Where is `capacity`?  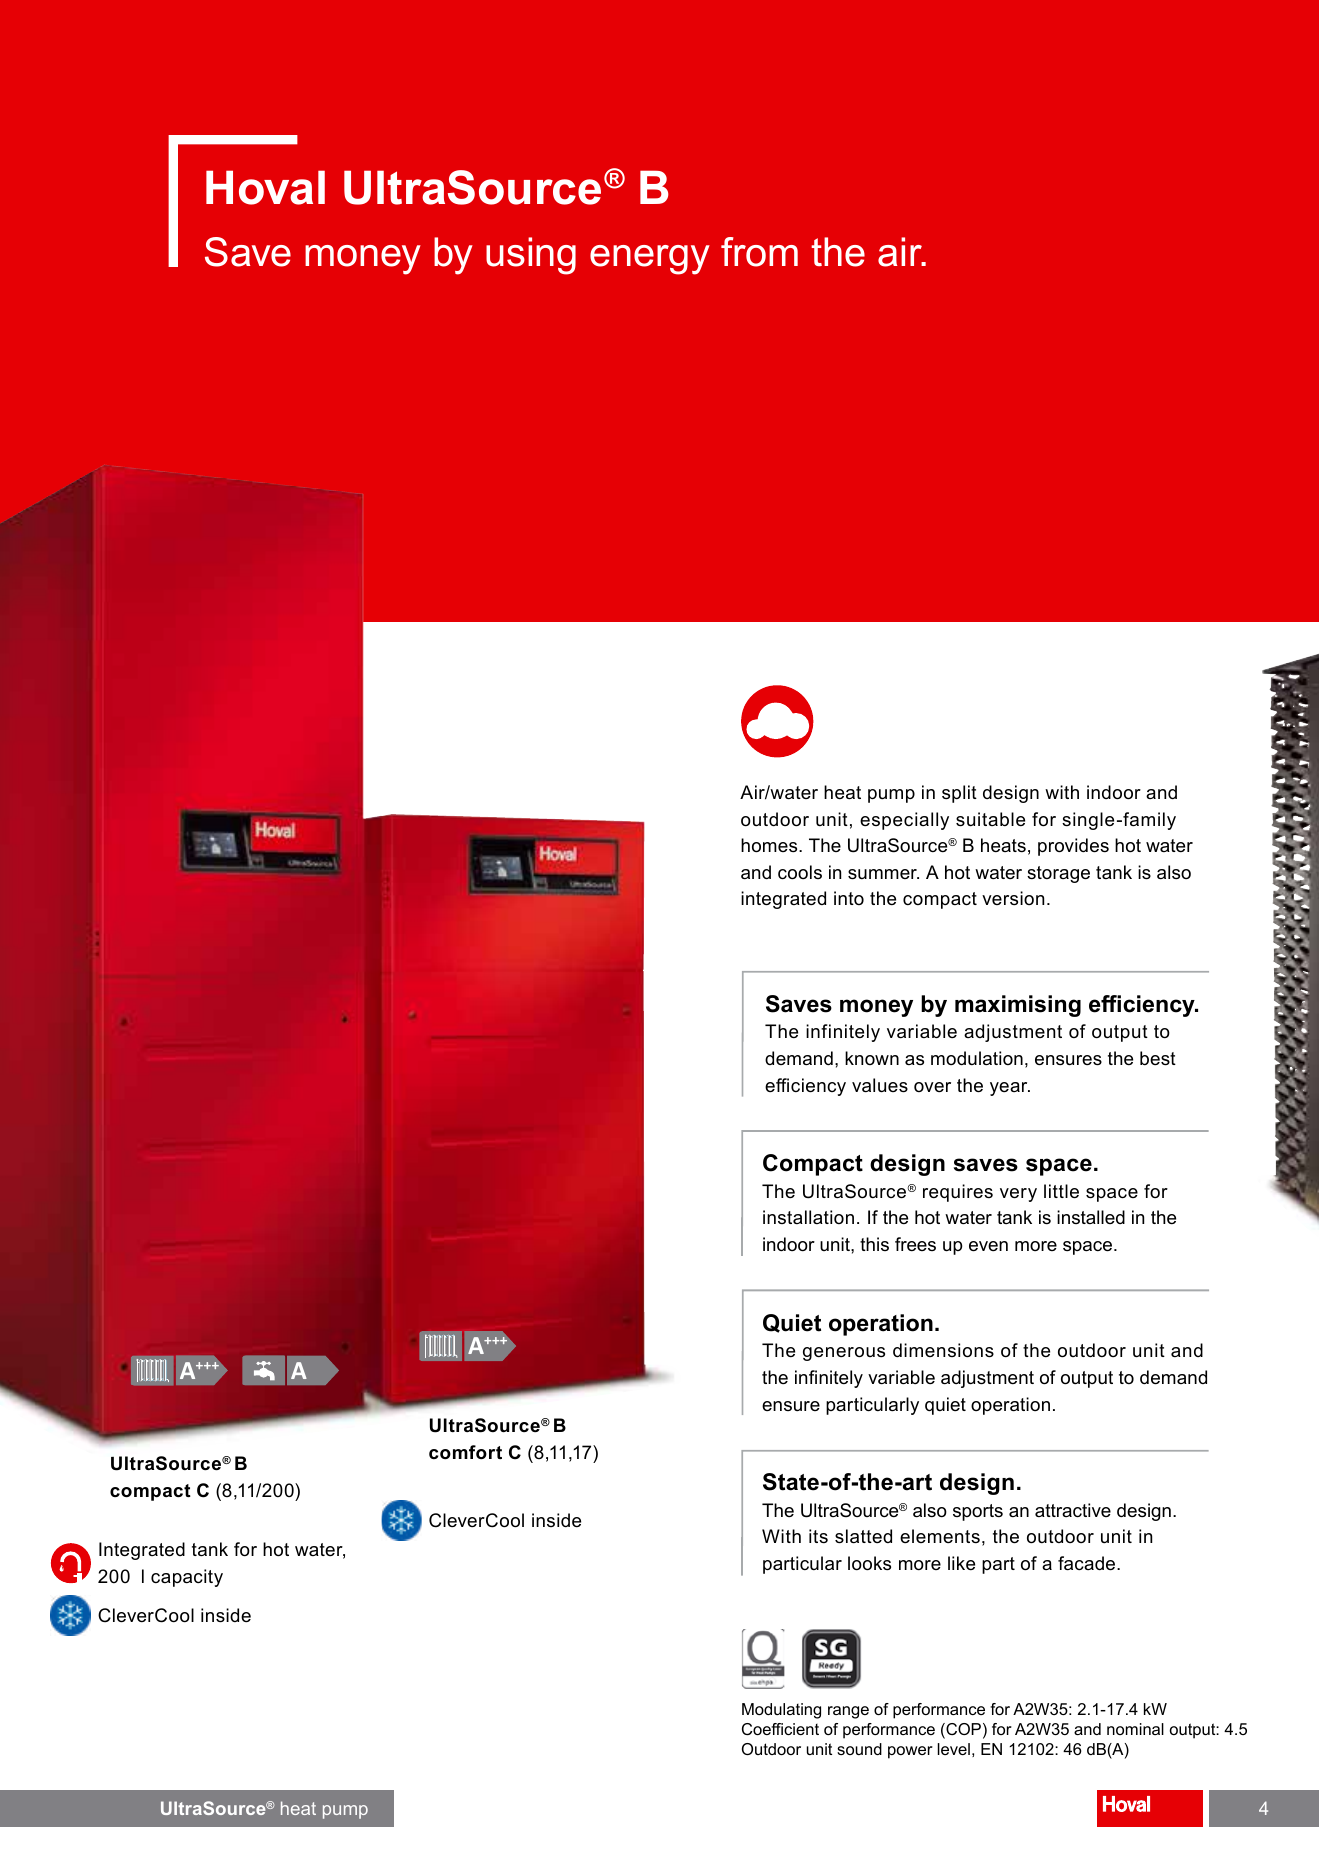 capacity is located at coordinates (187, 1578).
